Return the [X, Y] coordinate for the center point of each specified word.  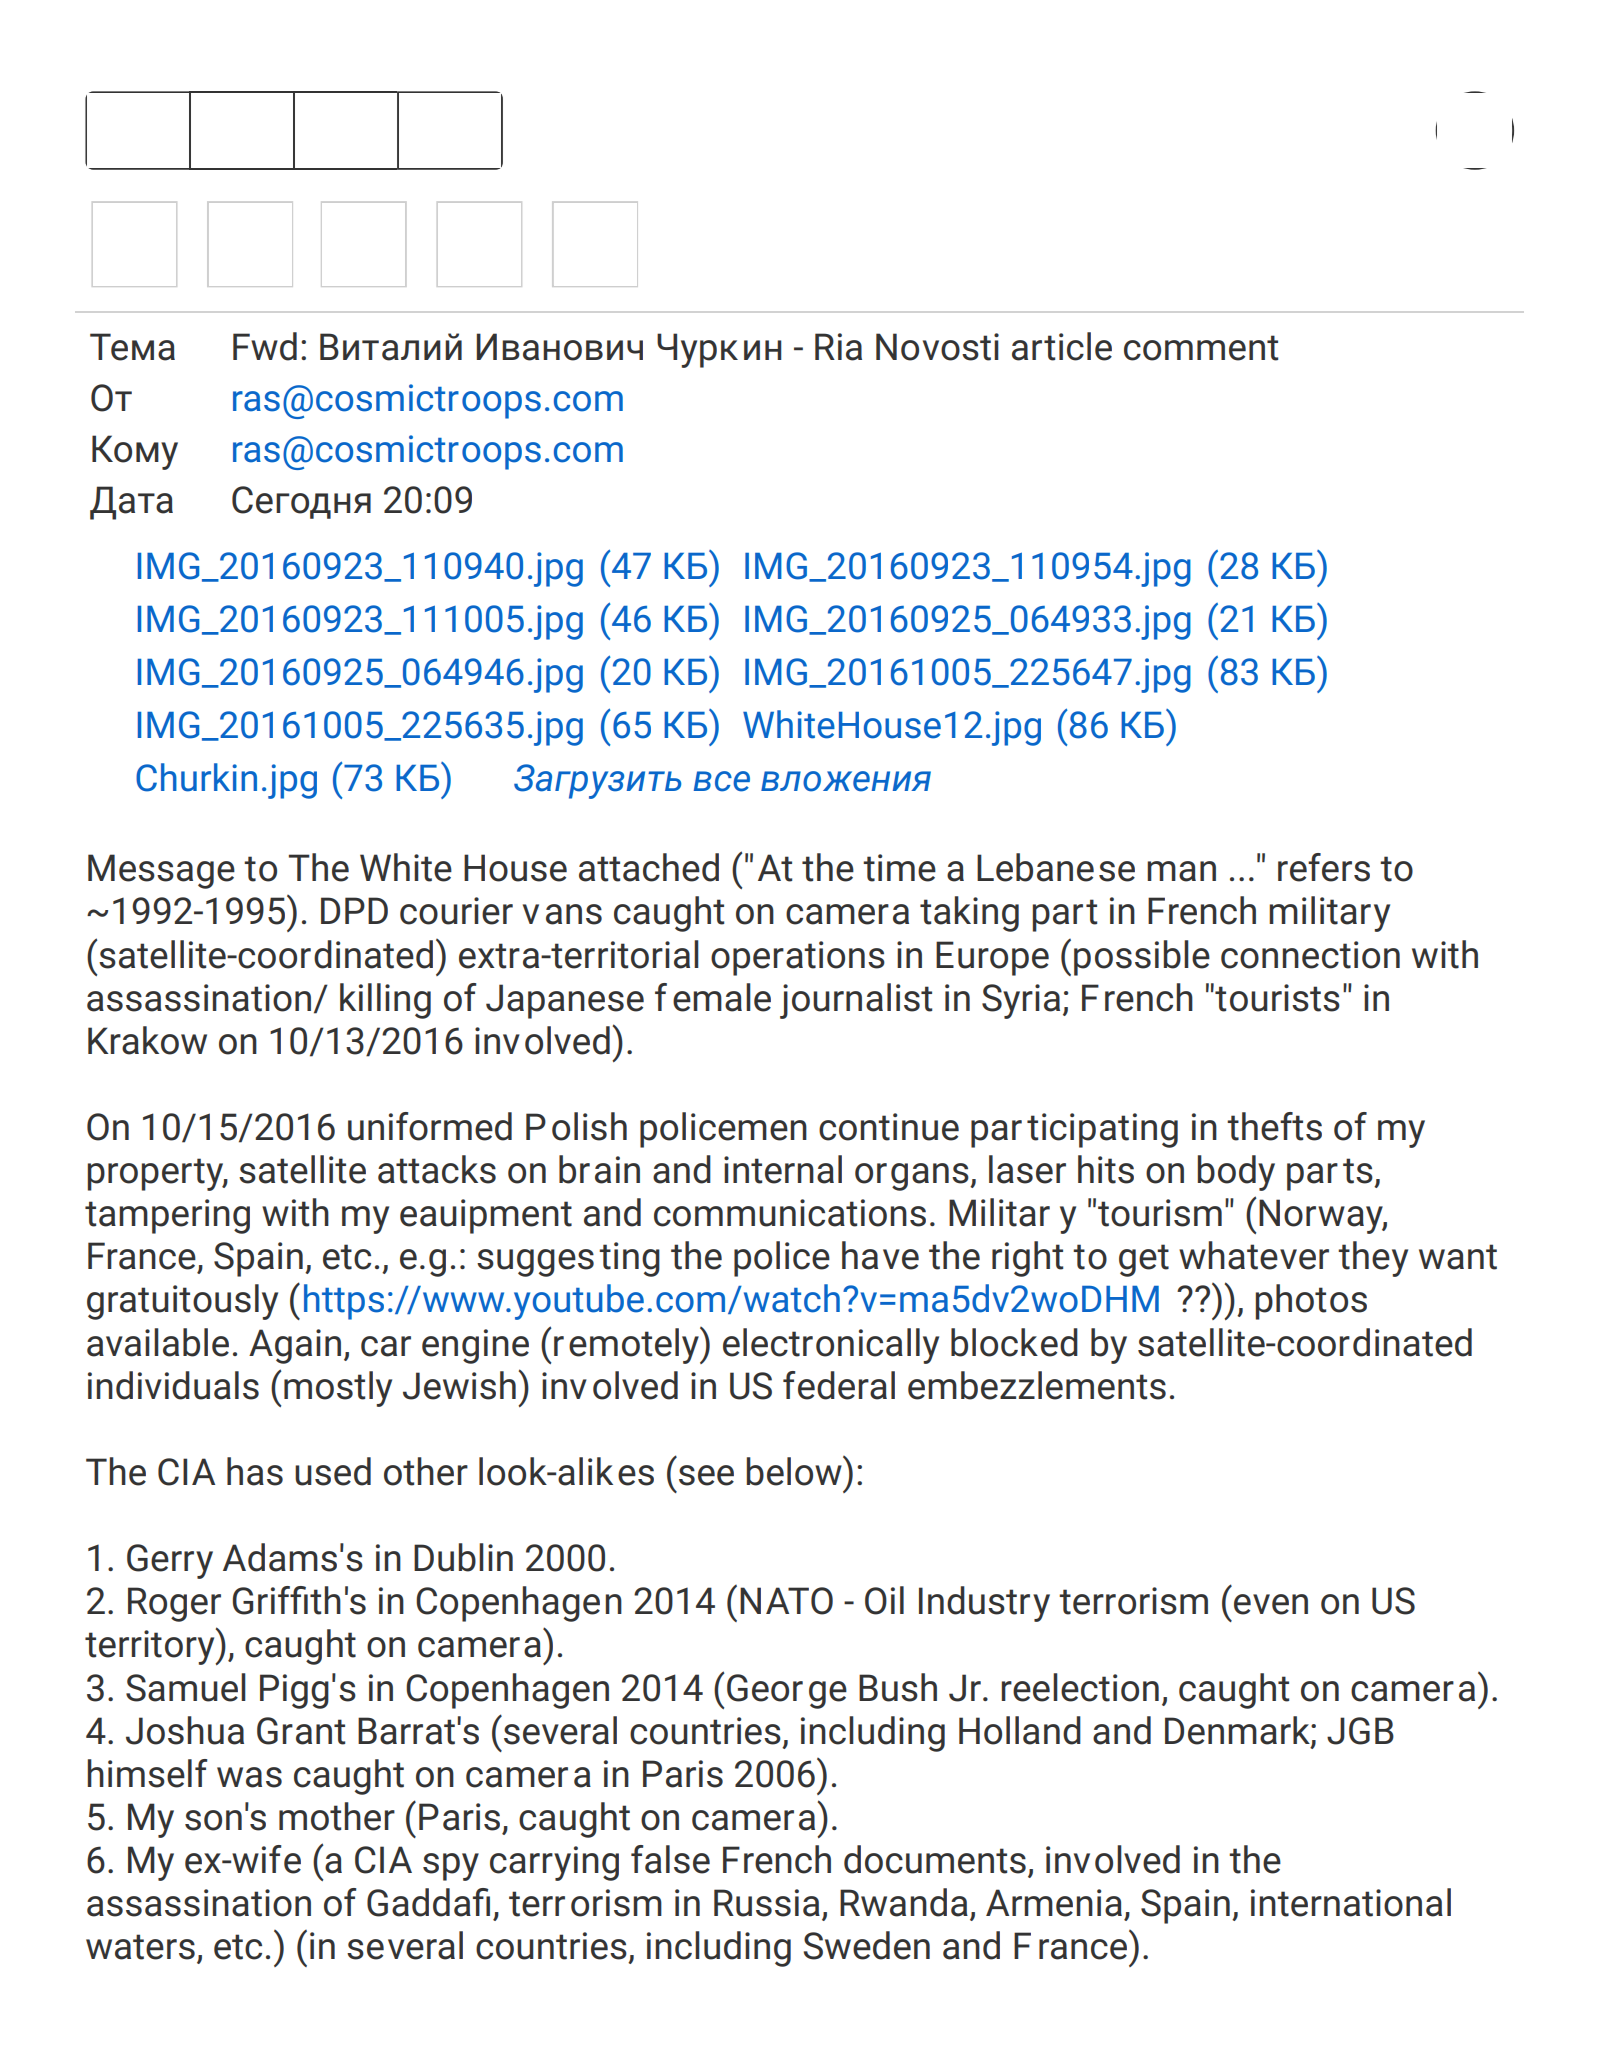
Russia [767, 1903]
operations [798, 958]
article [1062, 346]
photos [1311, 1302]
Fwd [265, 346]
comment [1201, 348]
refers [1324, 867]
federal [839, 1385]
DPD [354, 910]
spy [451, 1867]
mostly [338, 1389]
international [1351, 1902]
